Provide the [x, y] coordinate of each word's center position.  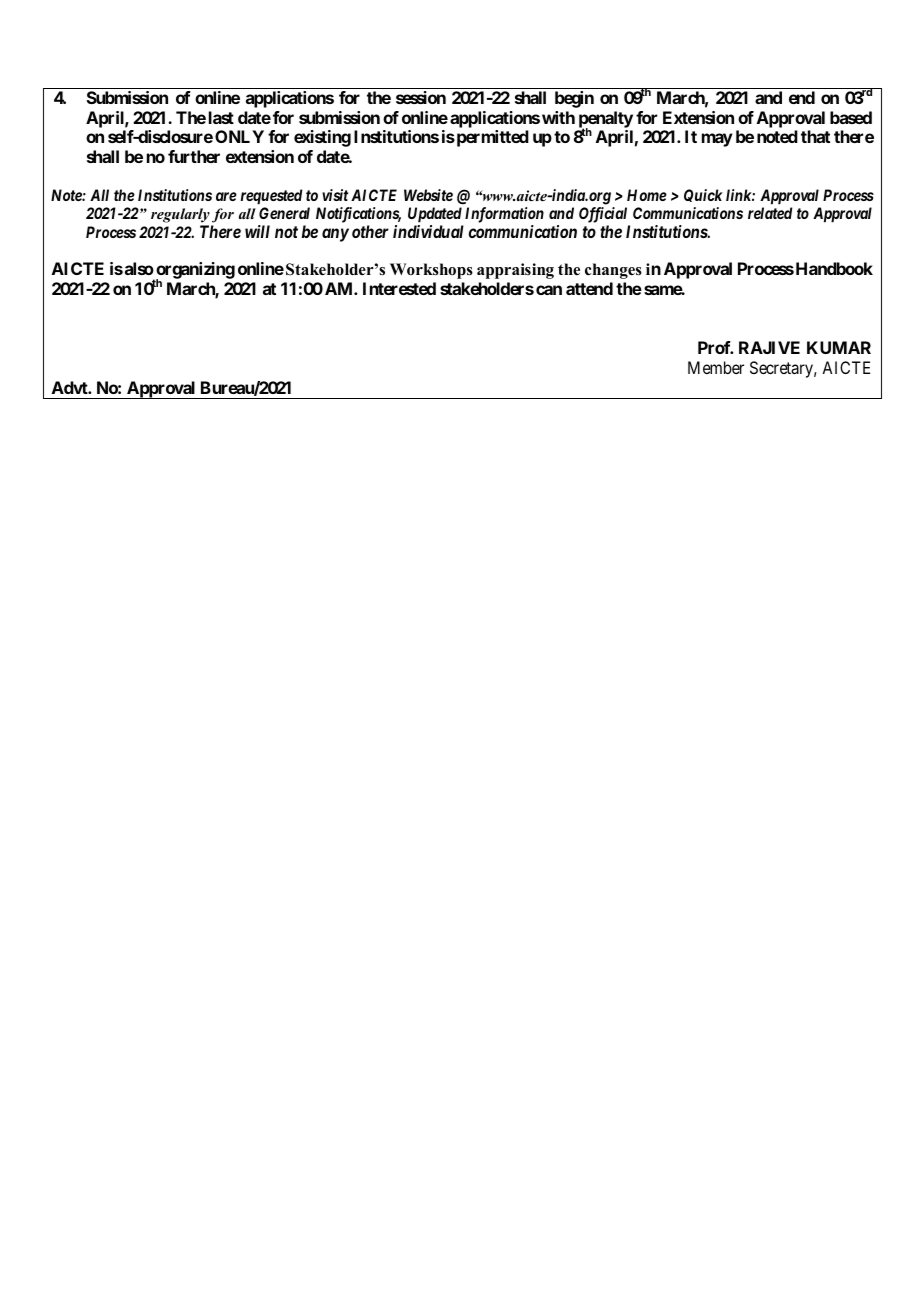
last [221, 117]
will [257, 231]
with [558, 117]
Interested [399, 288]
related [770, 213]
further [194, 156]
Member [716, 367]
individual [428, 231]
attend [589, 288]
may [717, 140]
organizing [194, 272]
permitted [491, 138]
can [549, 290]
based [851, 117]
